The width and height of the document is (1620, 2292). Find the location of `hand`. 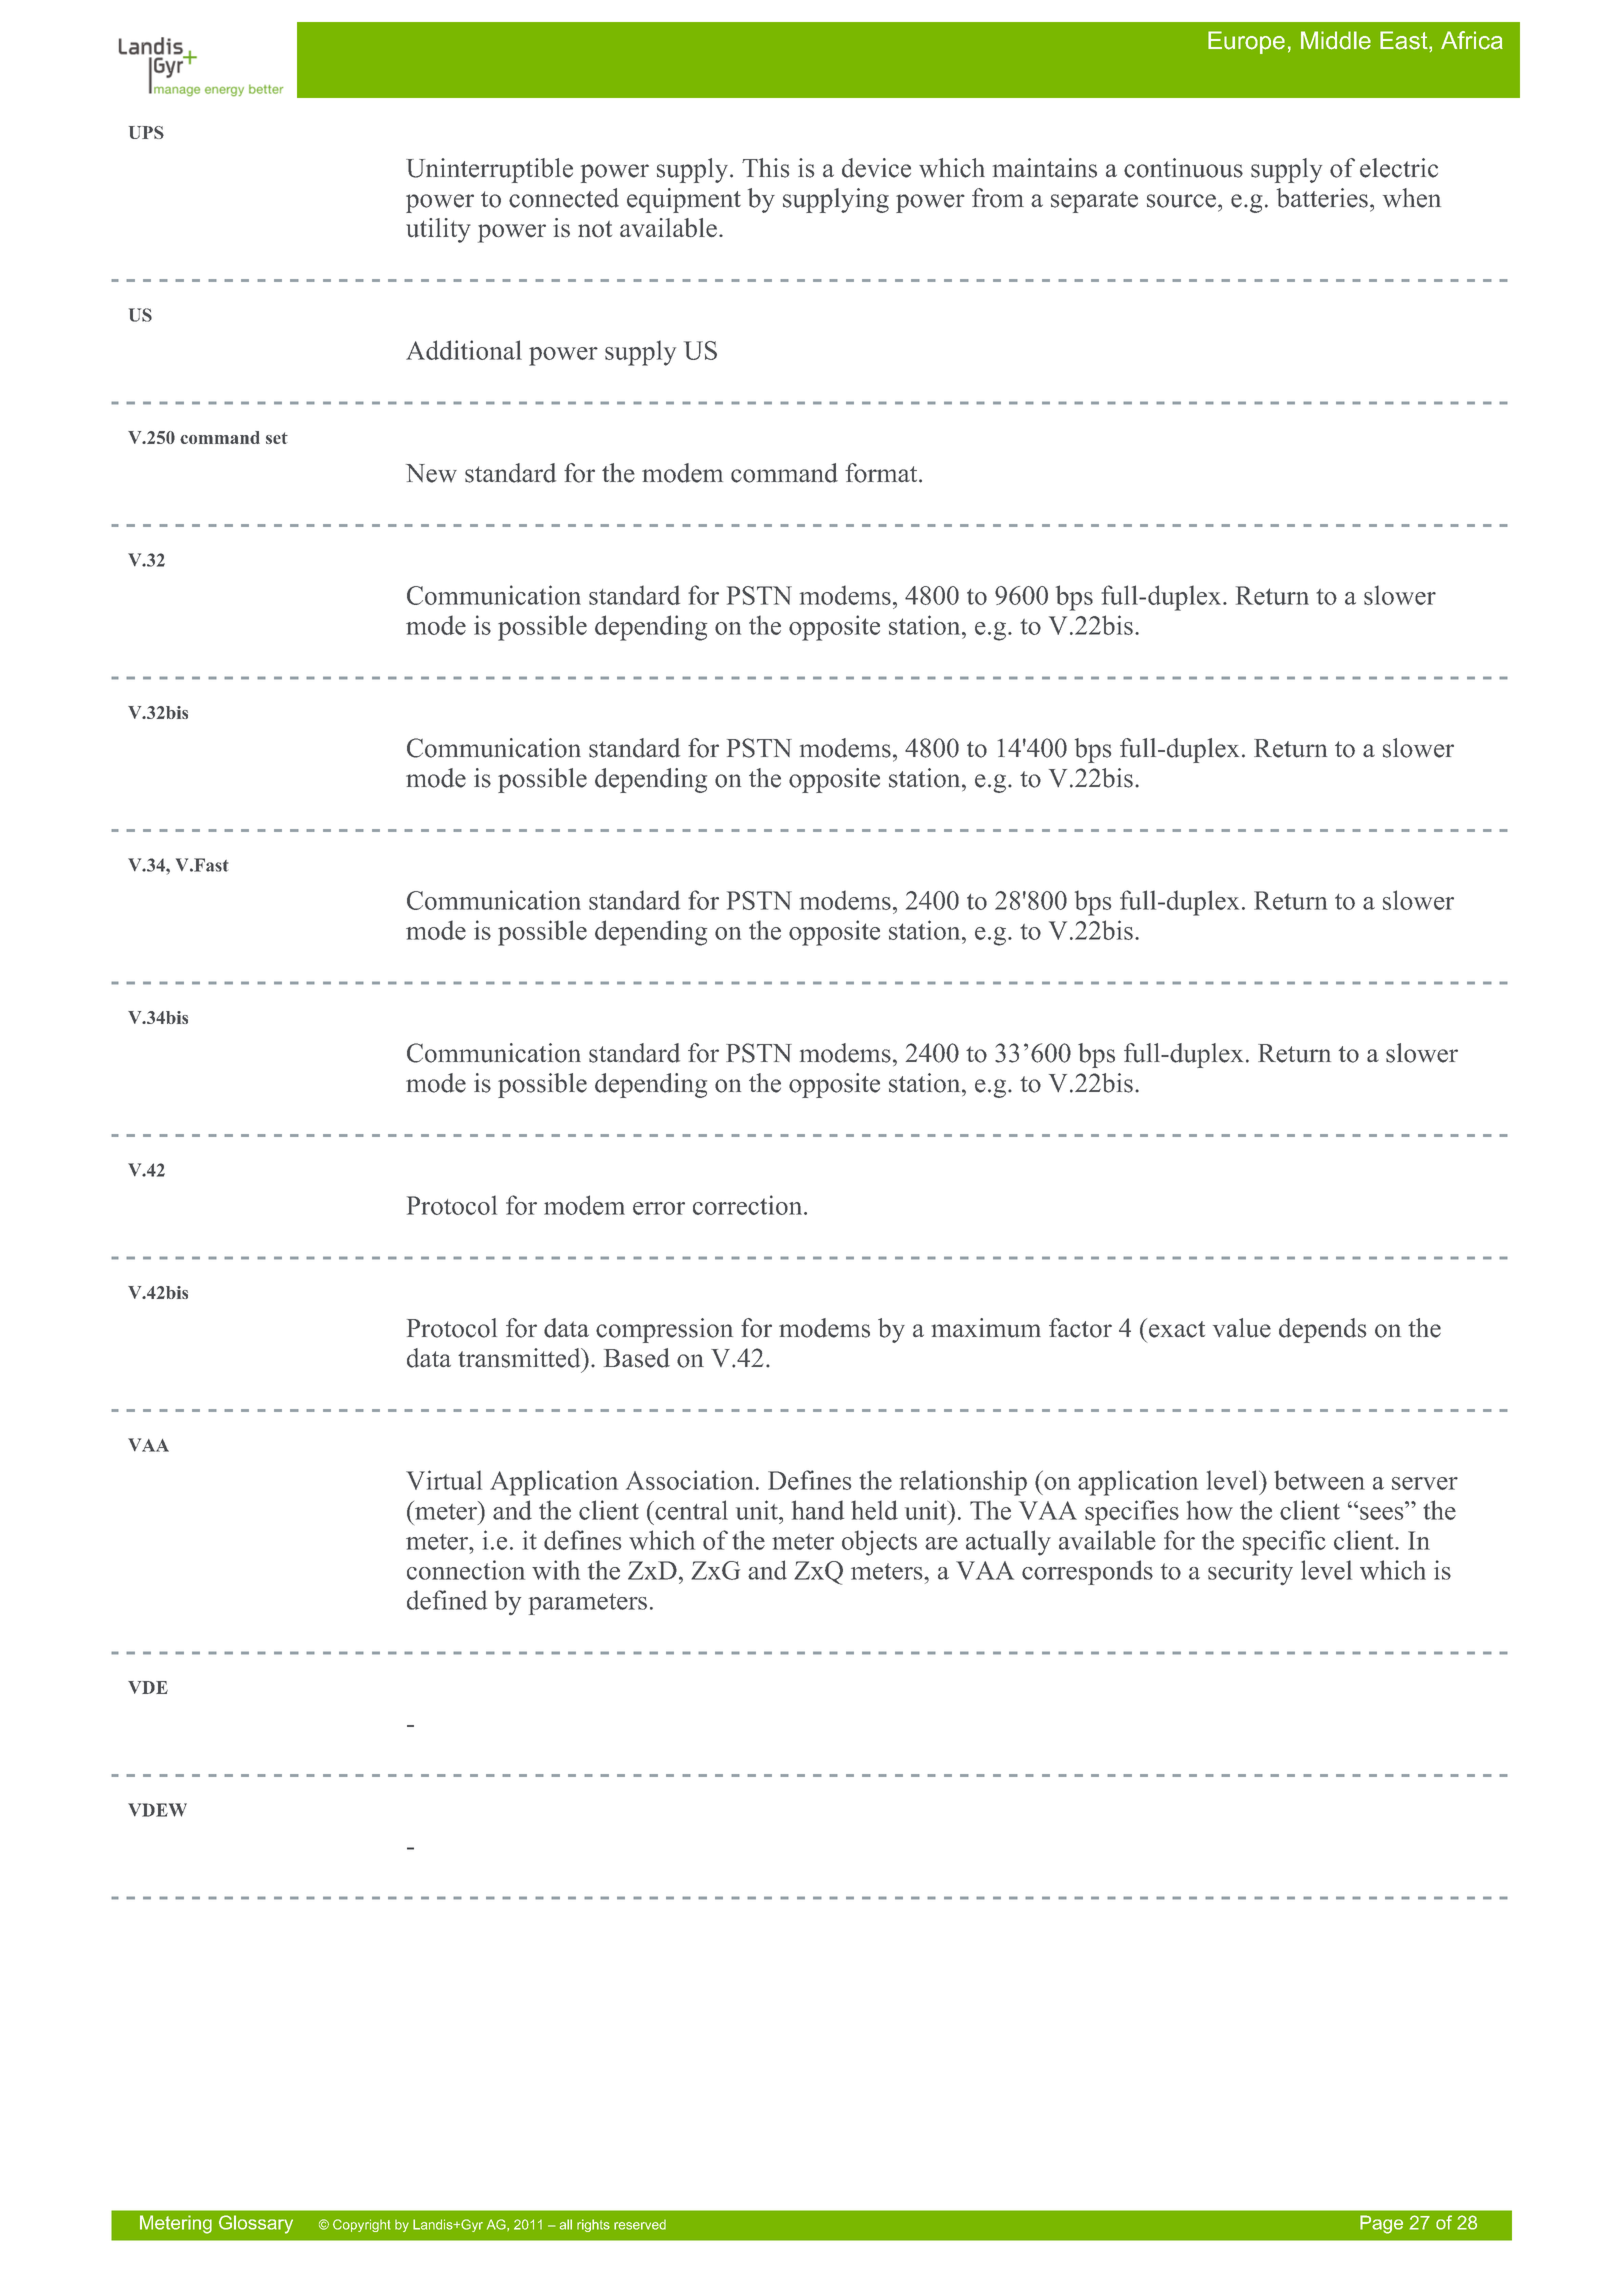

hand is located at coordinates (818, 1510).
